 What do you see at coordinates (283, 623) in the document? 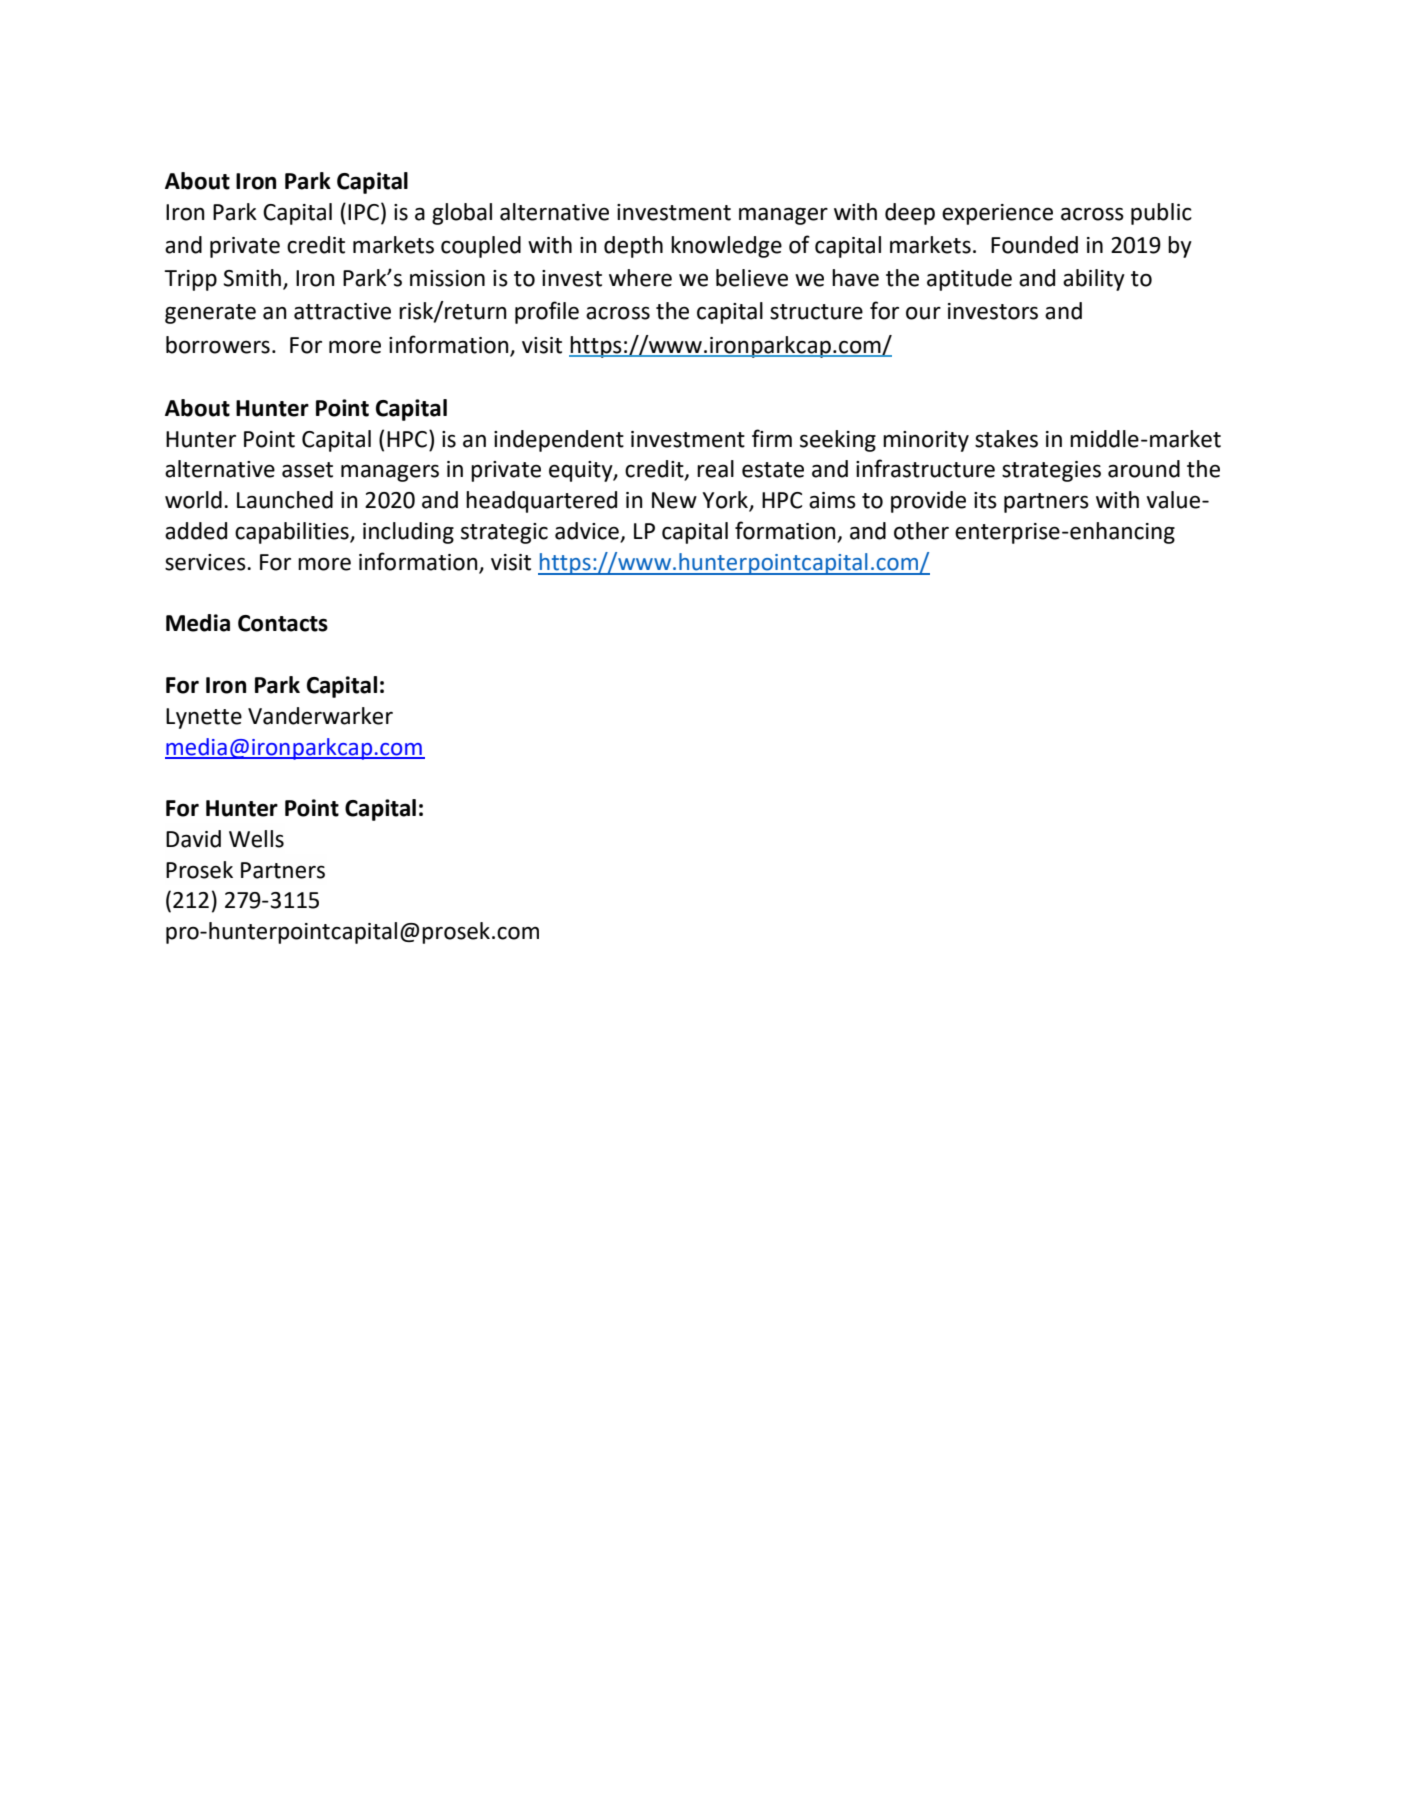
I see `Contacts` at bounding box center [283, 623].
